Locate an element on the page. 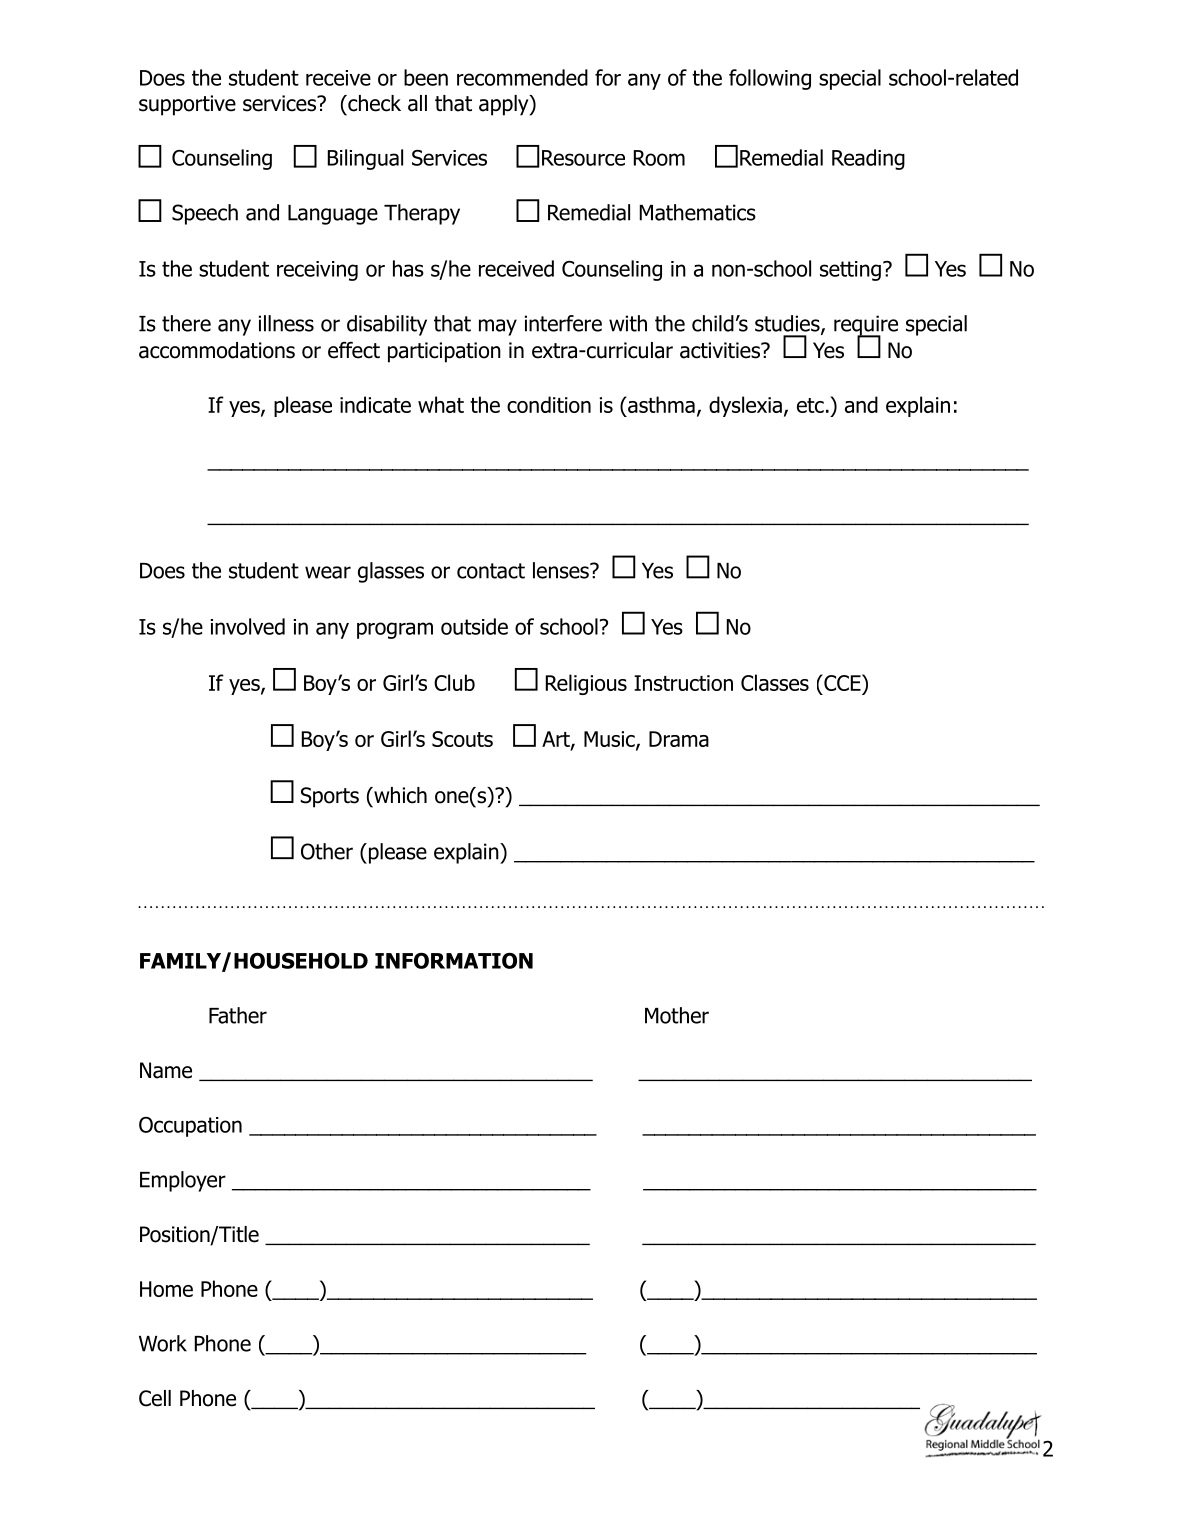 The height and width of the page is (1525, 1178). recommended is located at coordinates (522, 77).
